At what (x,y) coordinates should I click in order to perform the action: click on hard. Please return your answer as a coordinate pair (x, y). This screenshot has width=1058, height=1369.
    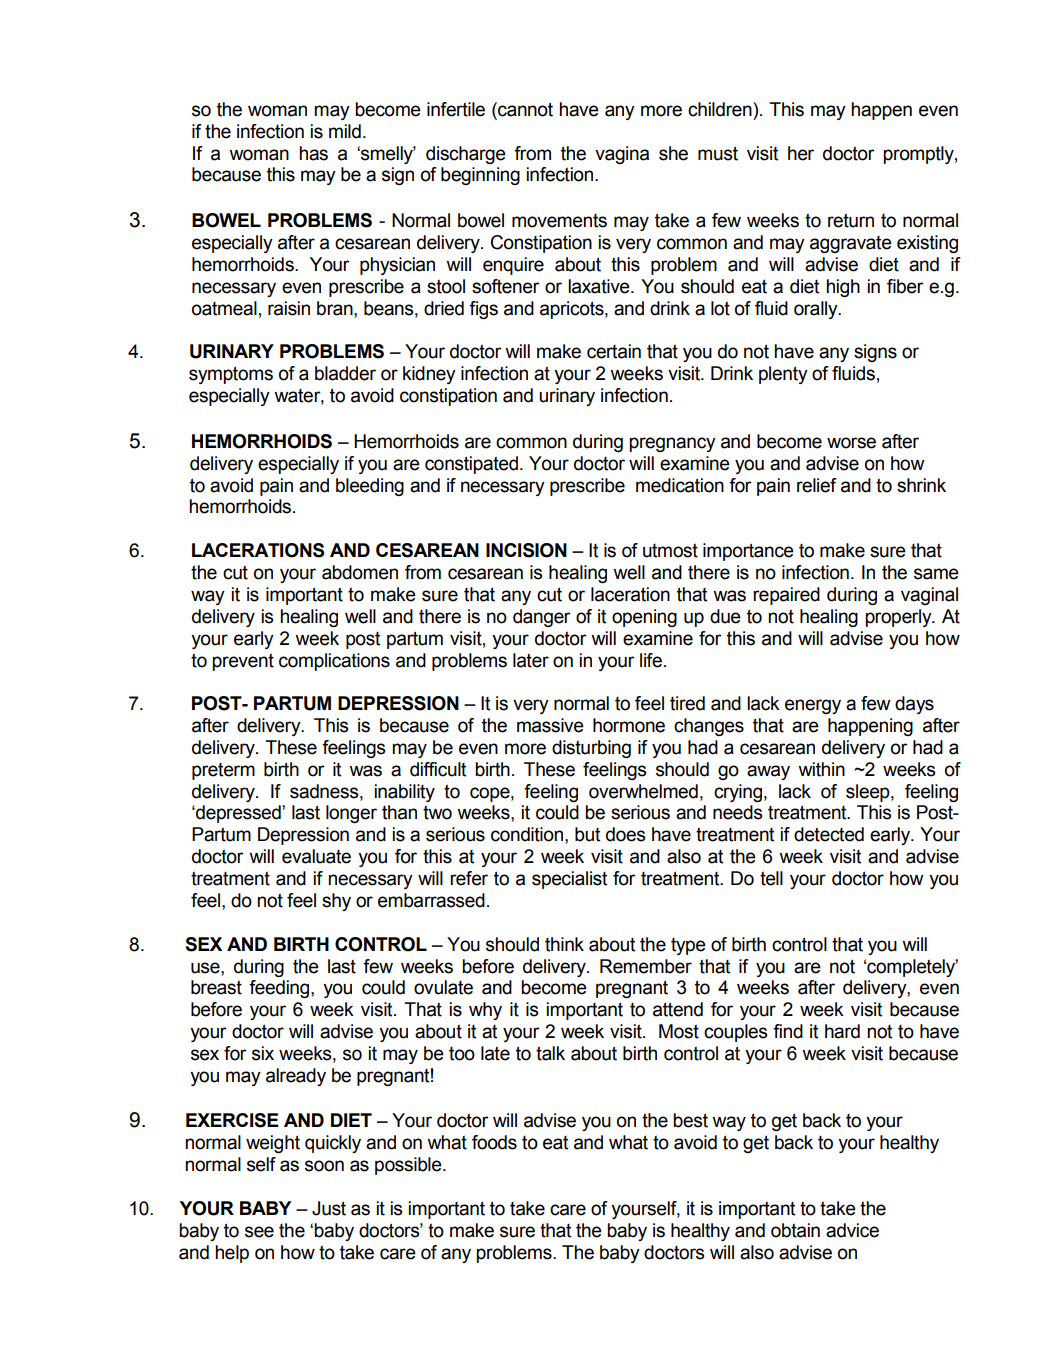
    Looking at the image, I should click on (842, 1031).
